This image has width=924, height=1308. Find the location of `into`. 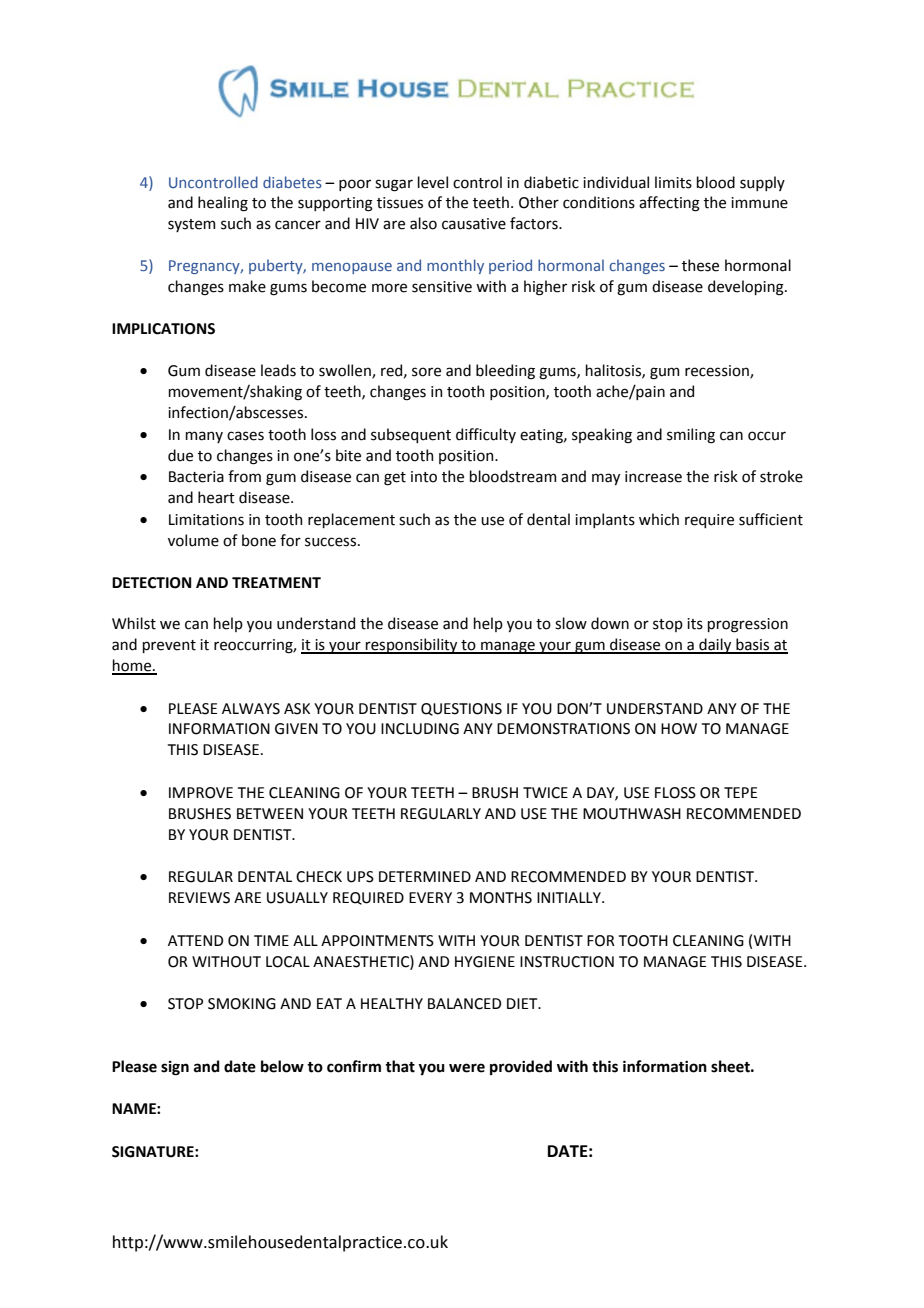

into is located at coordinates (424, 477).
